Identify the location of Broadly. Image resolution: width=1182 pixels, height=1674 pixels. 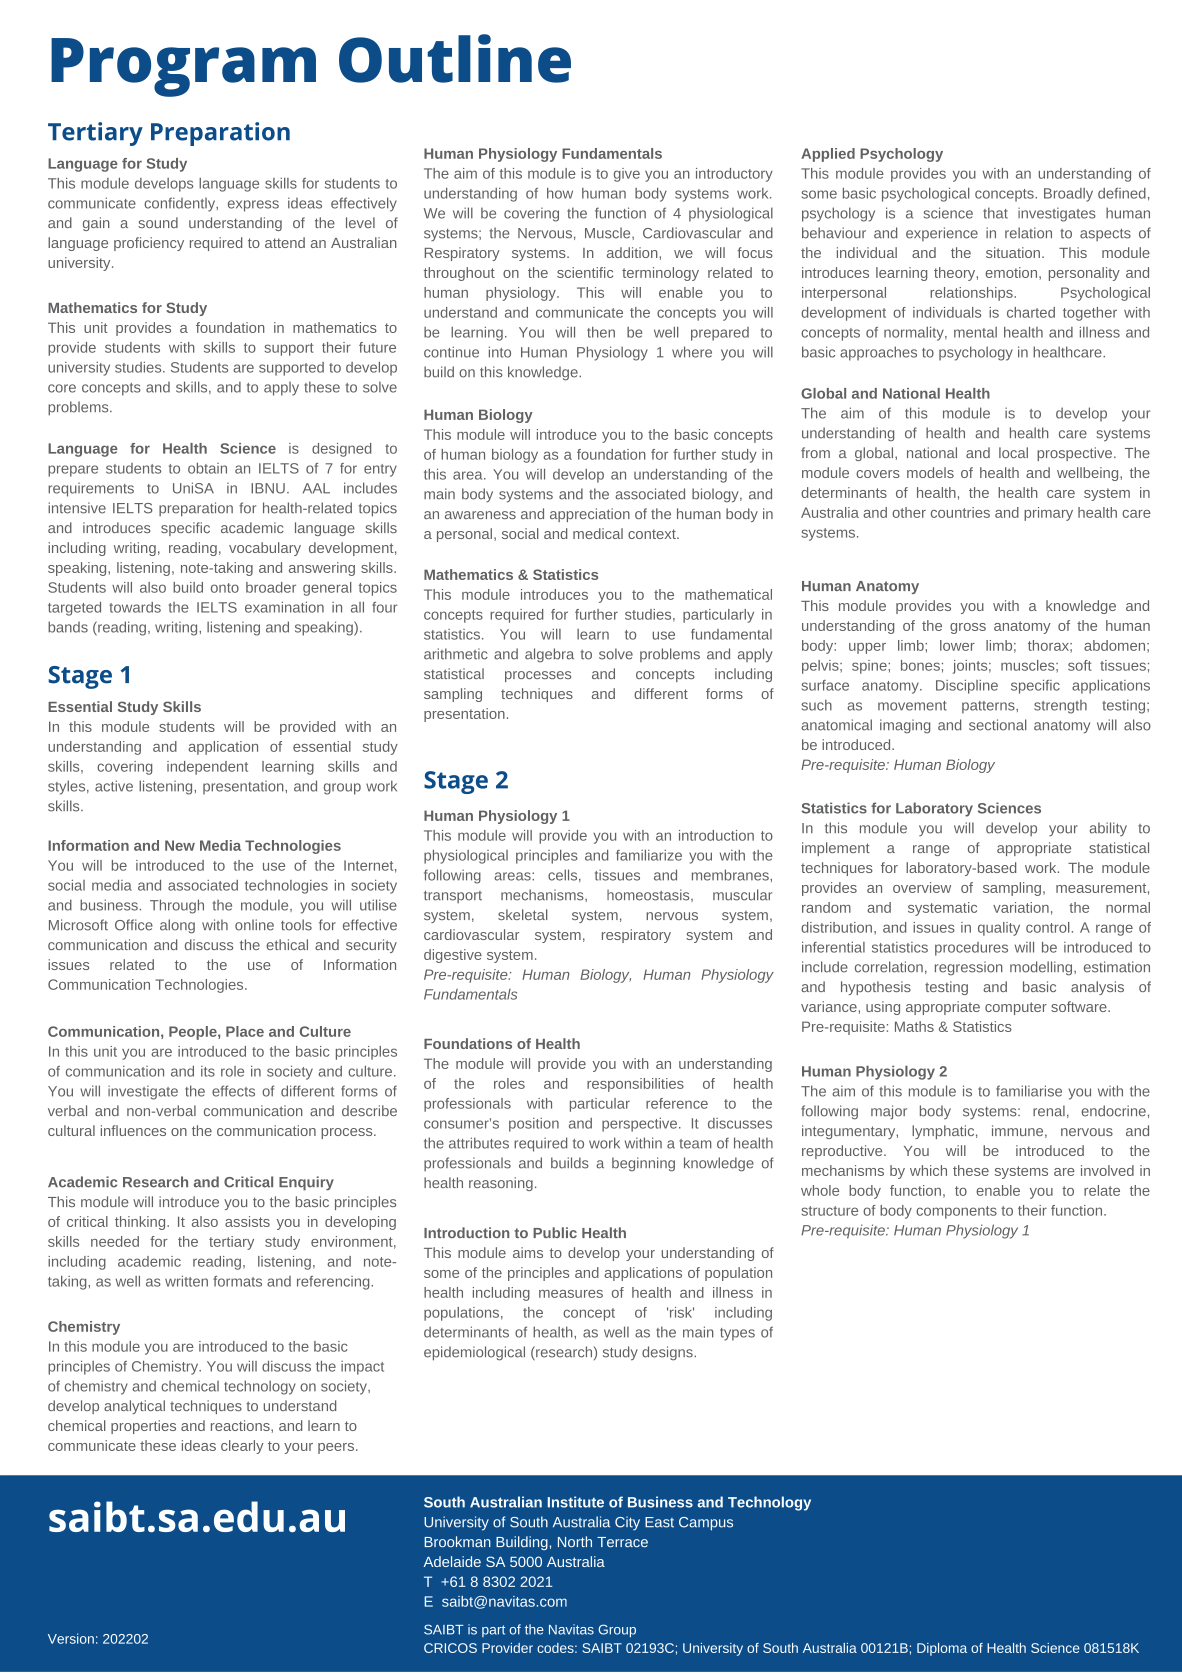
(1068, 195).
